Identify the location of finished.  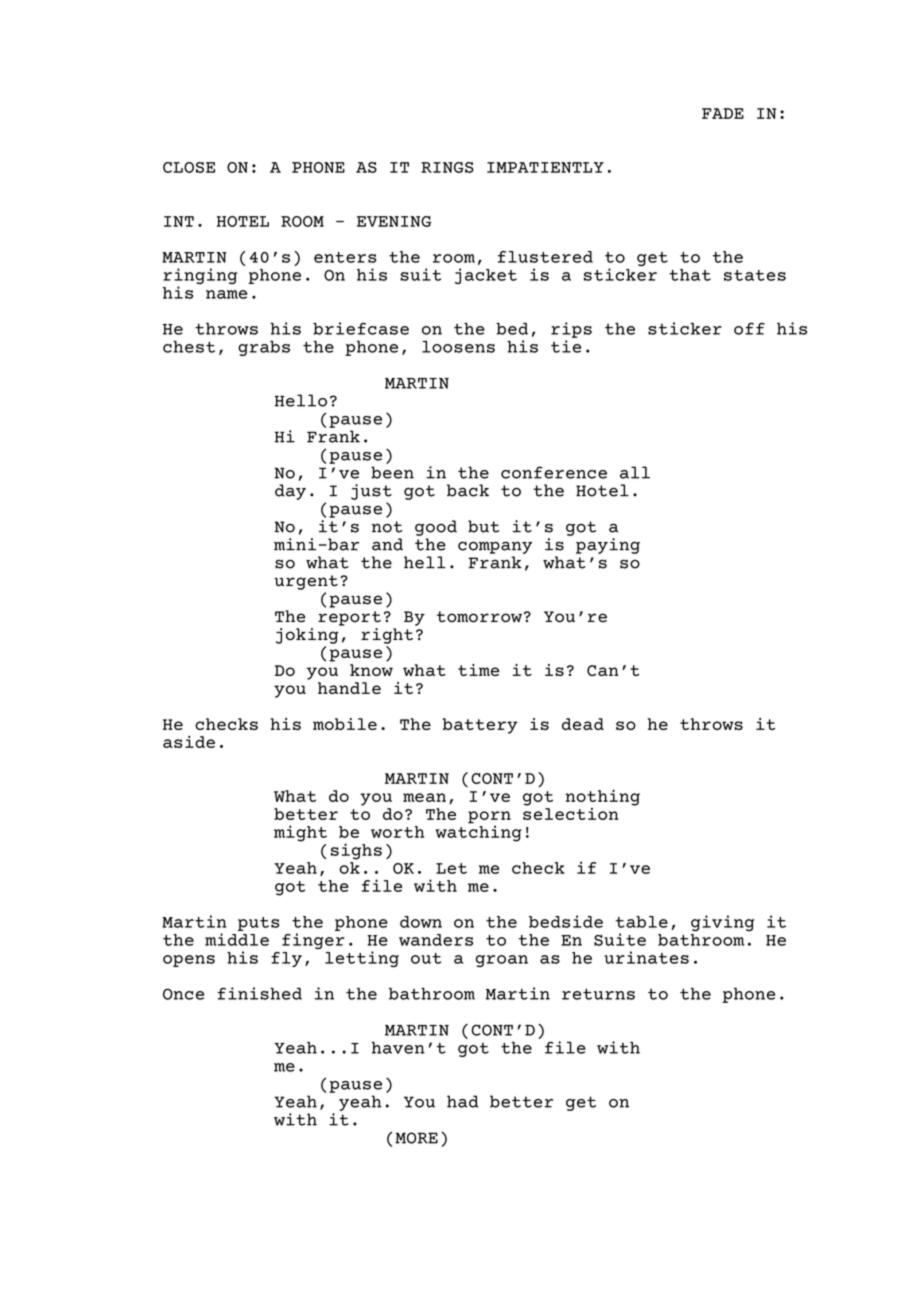
(259, 993).
